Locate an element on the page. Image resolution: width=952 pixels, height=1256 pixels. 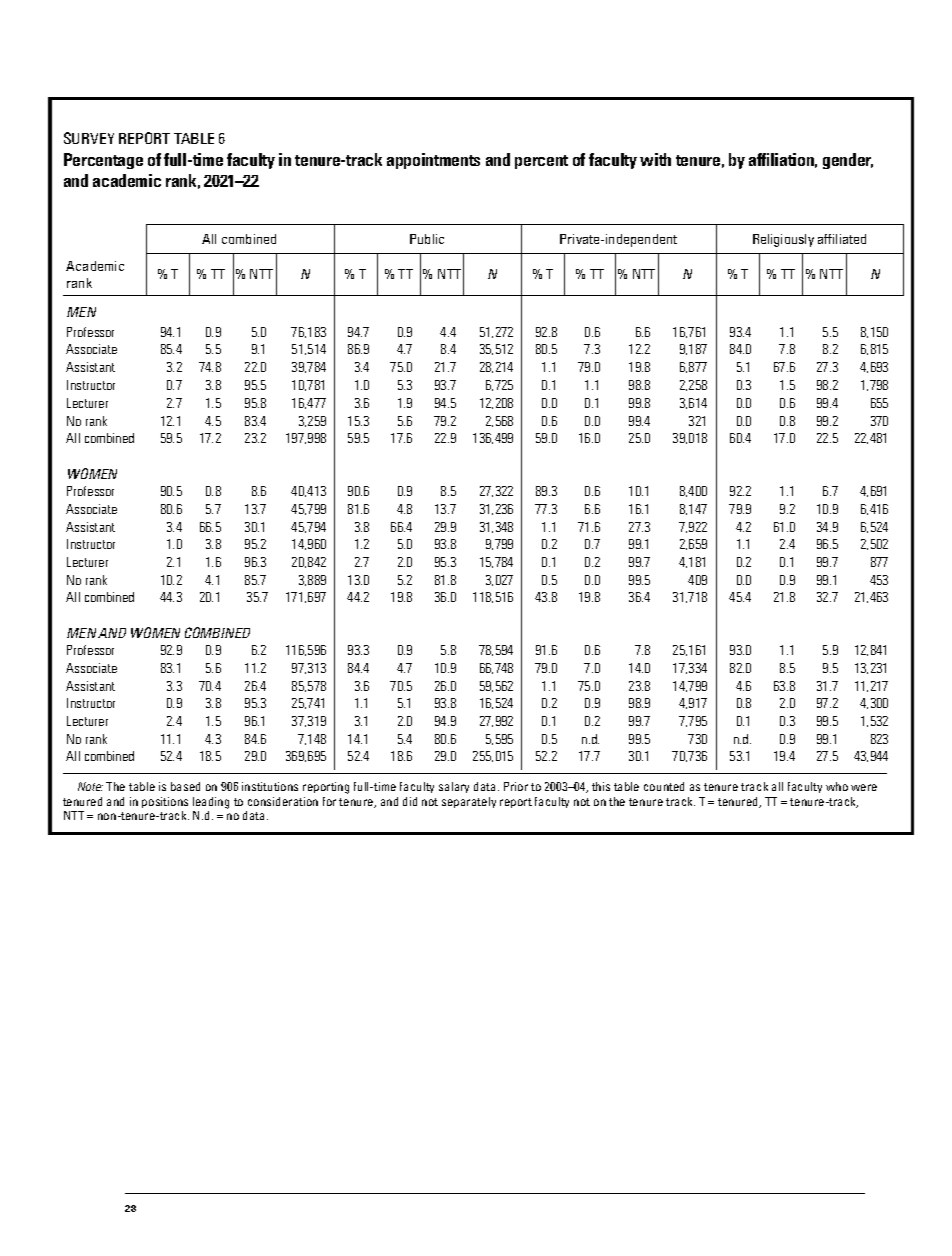
with is located at coordinates (655, 159).
